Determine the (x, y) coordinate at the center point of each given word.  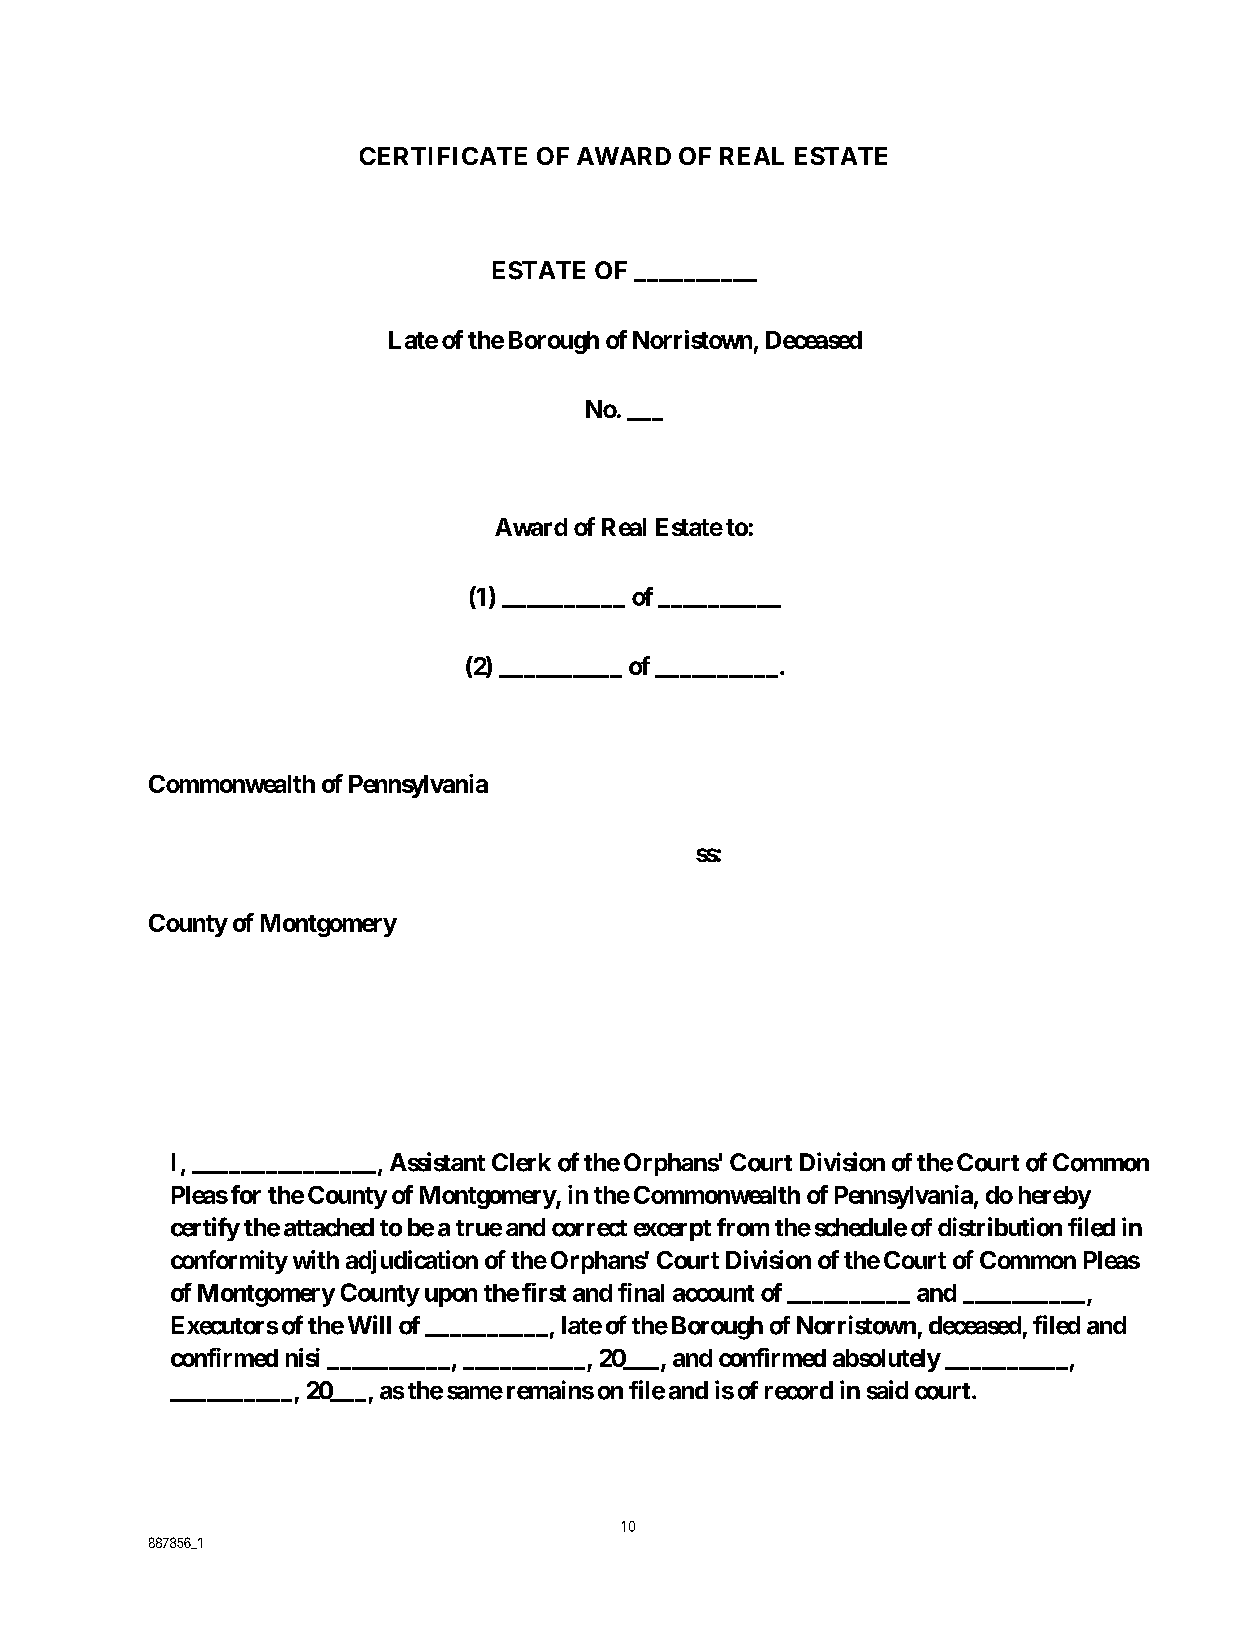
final (641, 1292)
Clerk (521, 1162)
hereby (1055, 1197)
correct (589, 1228)
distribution (1000, 1227)
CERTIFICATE (443, 156)
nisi (303, 1357)
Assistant (437, 1162)
